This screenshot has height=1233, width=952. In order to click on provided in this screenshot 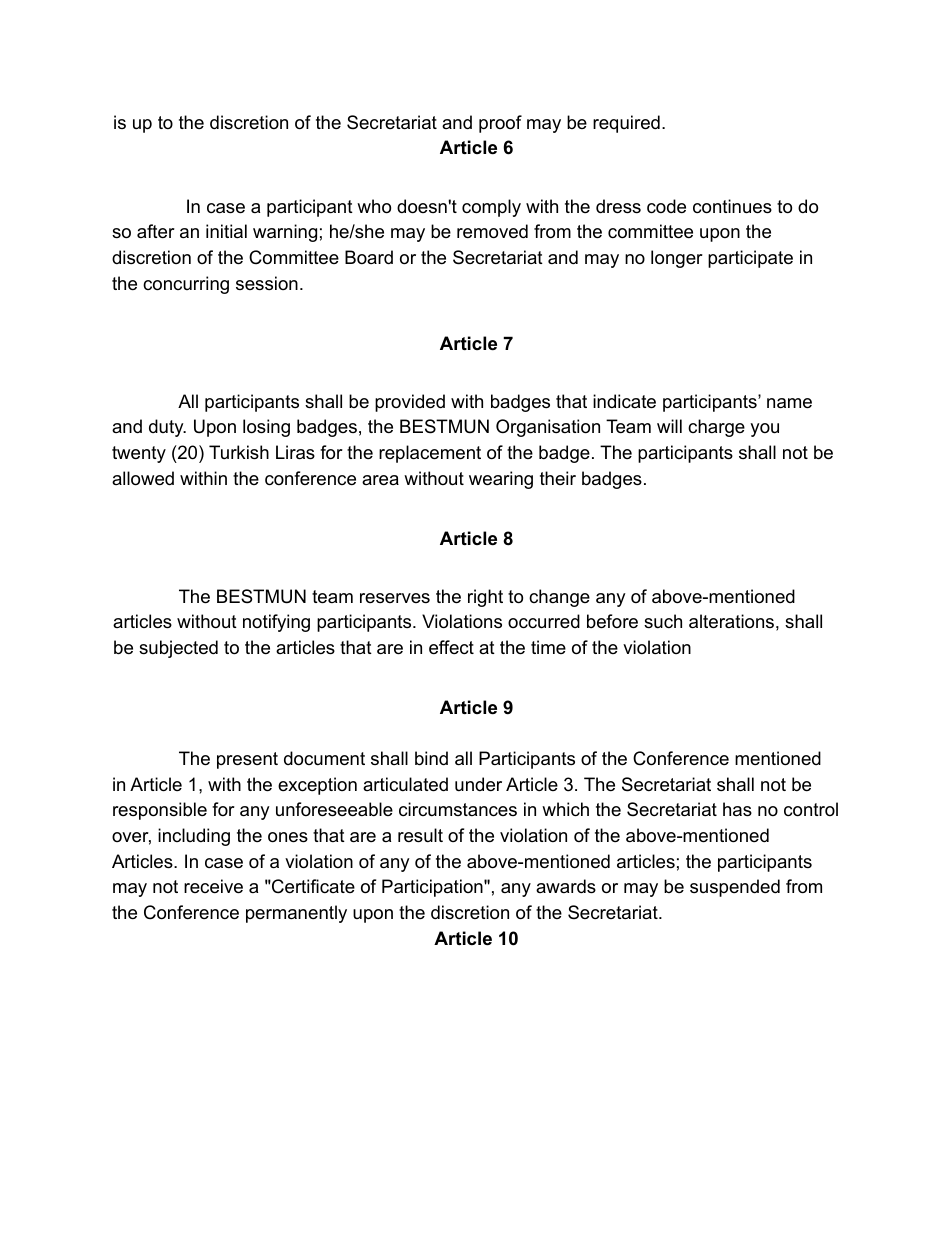, I will do `click(410, 403)`.
